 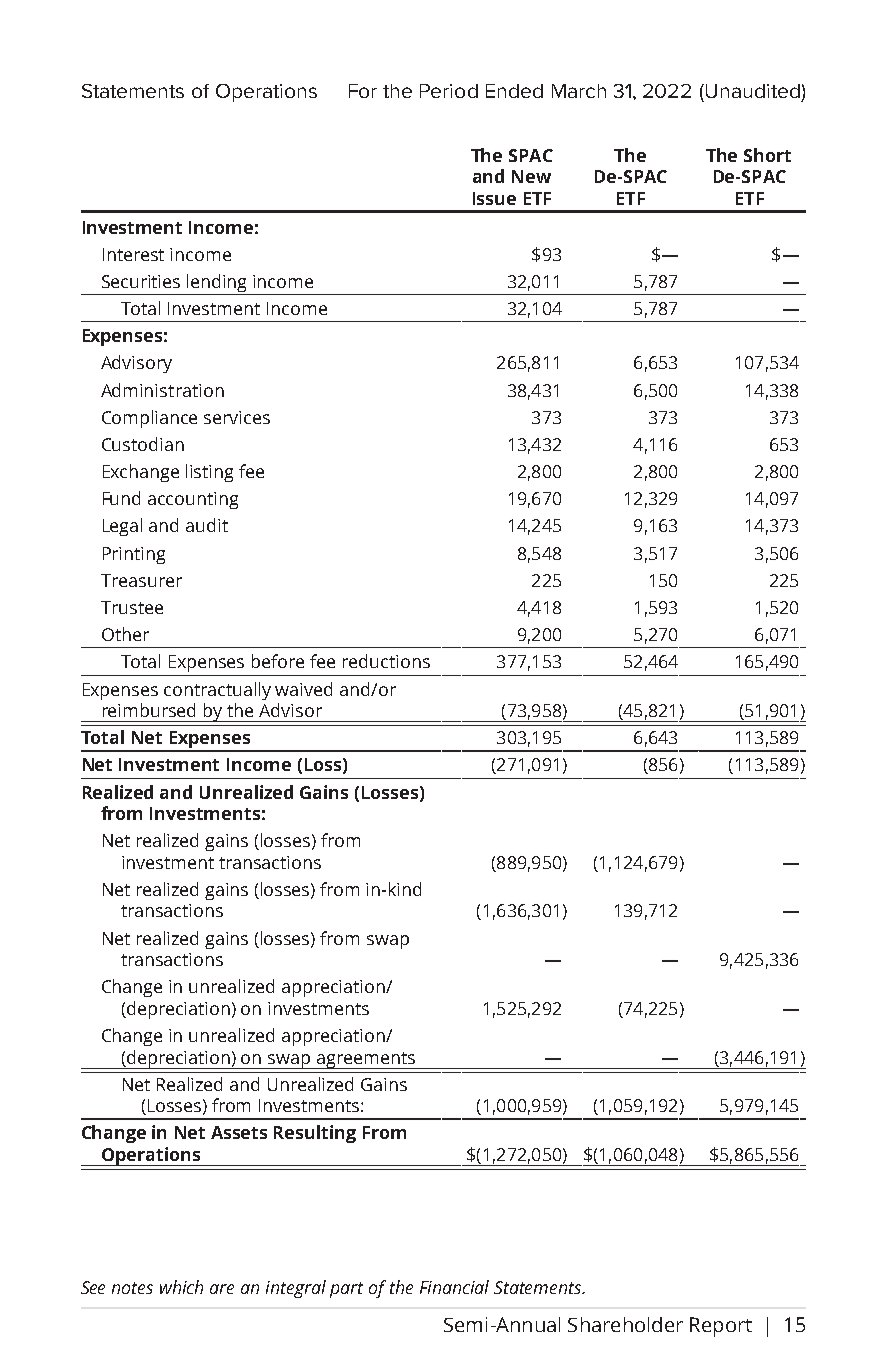 What do you see at coordinates (531, 176) in the screenshot?
I see `New` at bounding box center [531, 176].
